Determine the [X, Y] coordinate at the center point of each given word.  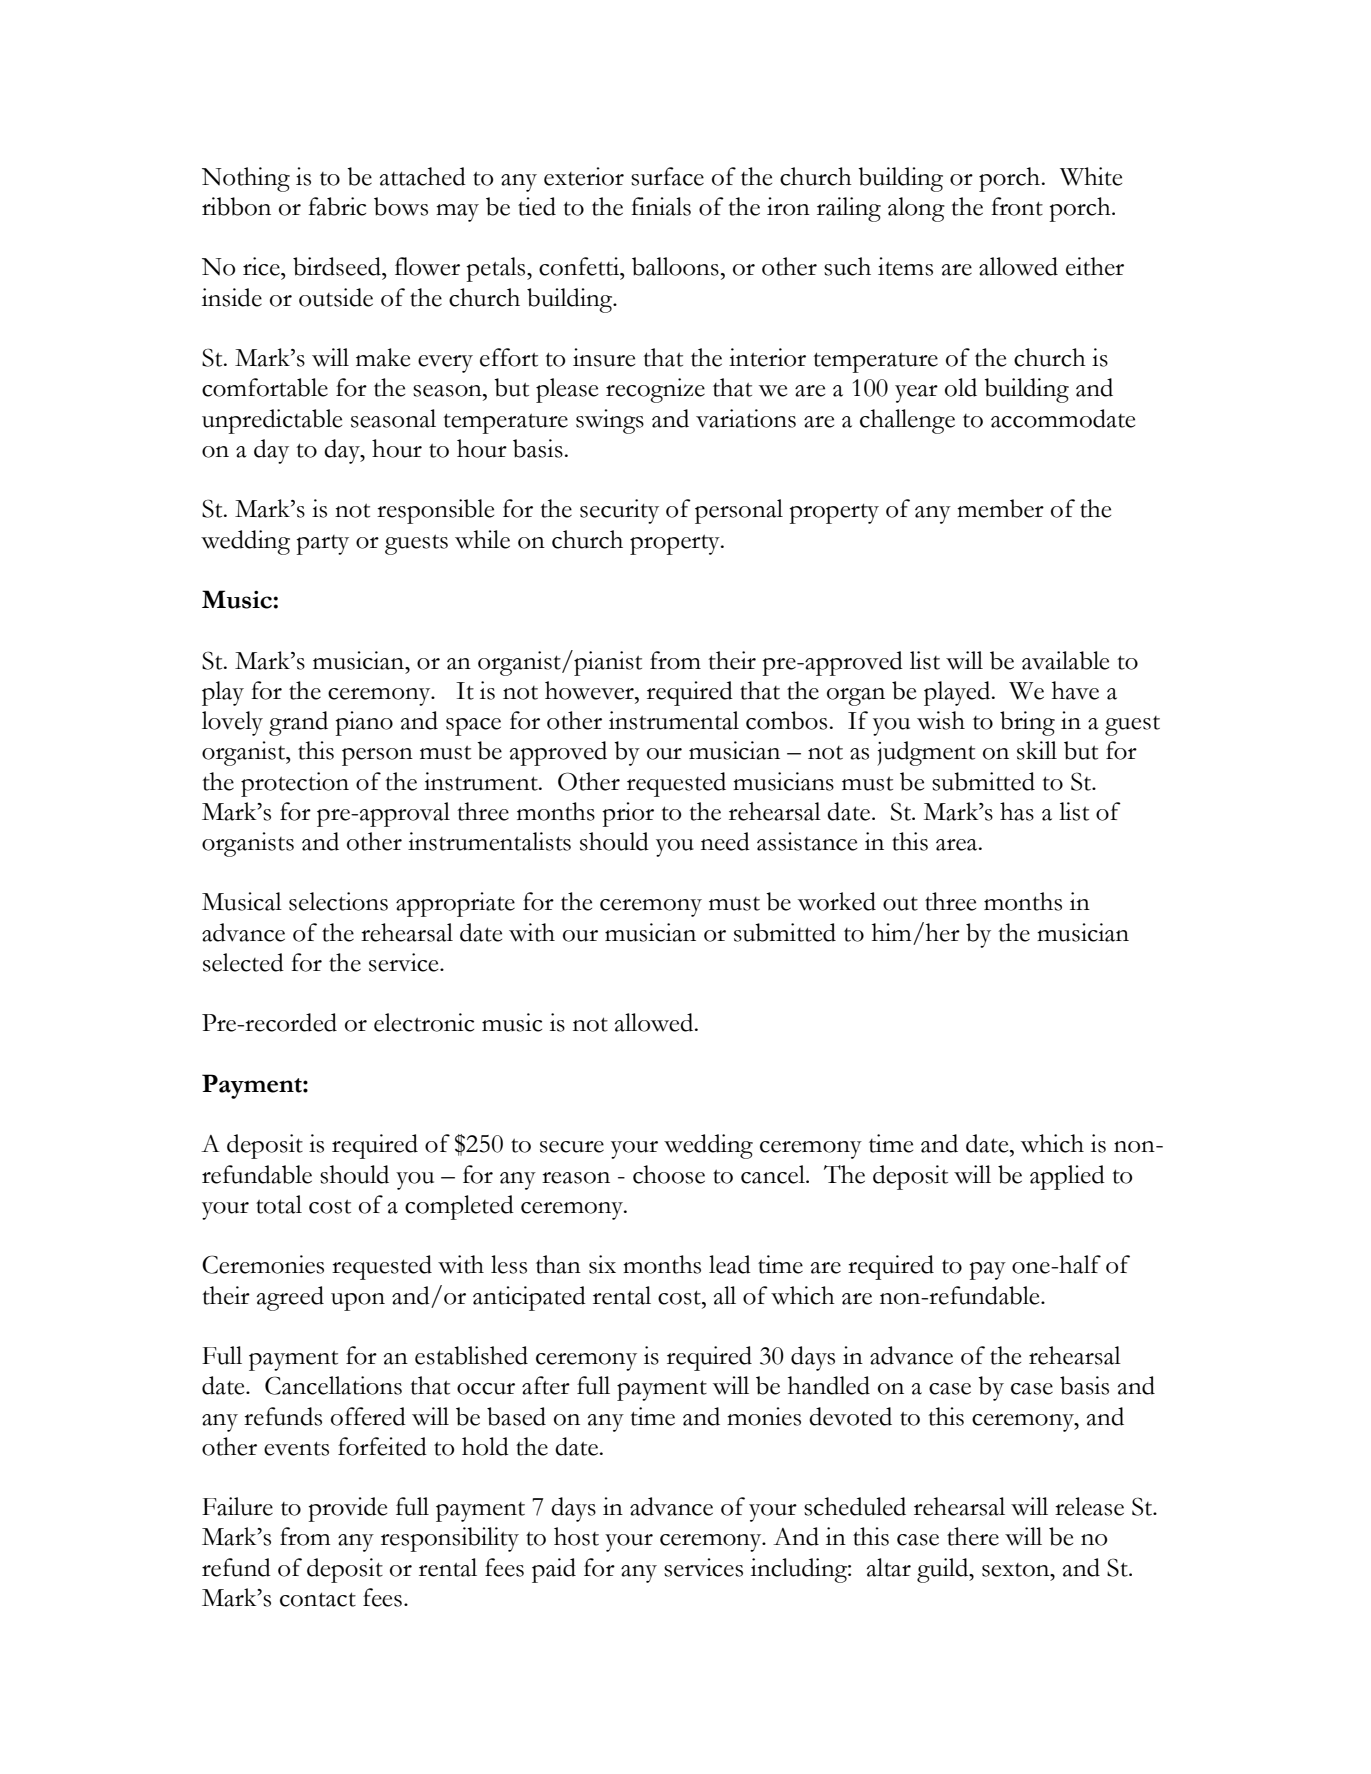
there [973, 1536]
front [1017, 206]
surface [667, 176]
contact [318, 1599]
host [576, 1536]
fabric [337, 206]
